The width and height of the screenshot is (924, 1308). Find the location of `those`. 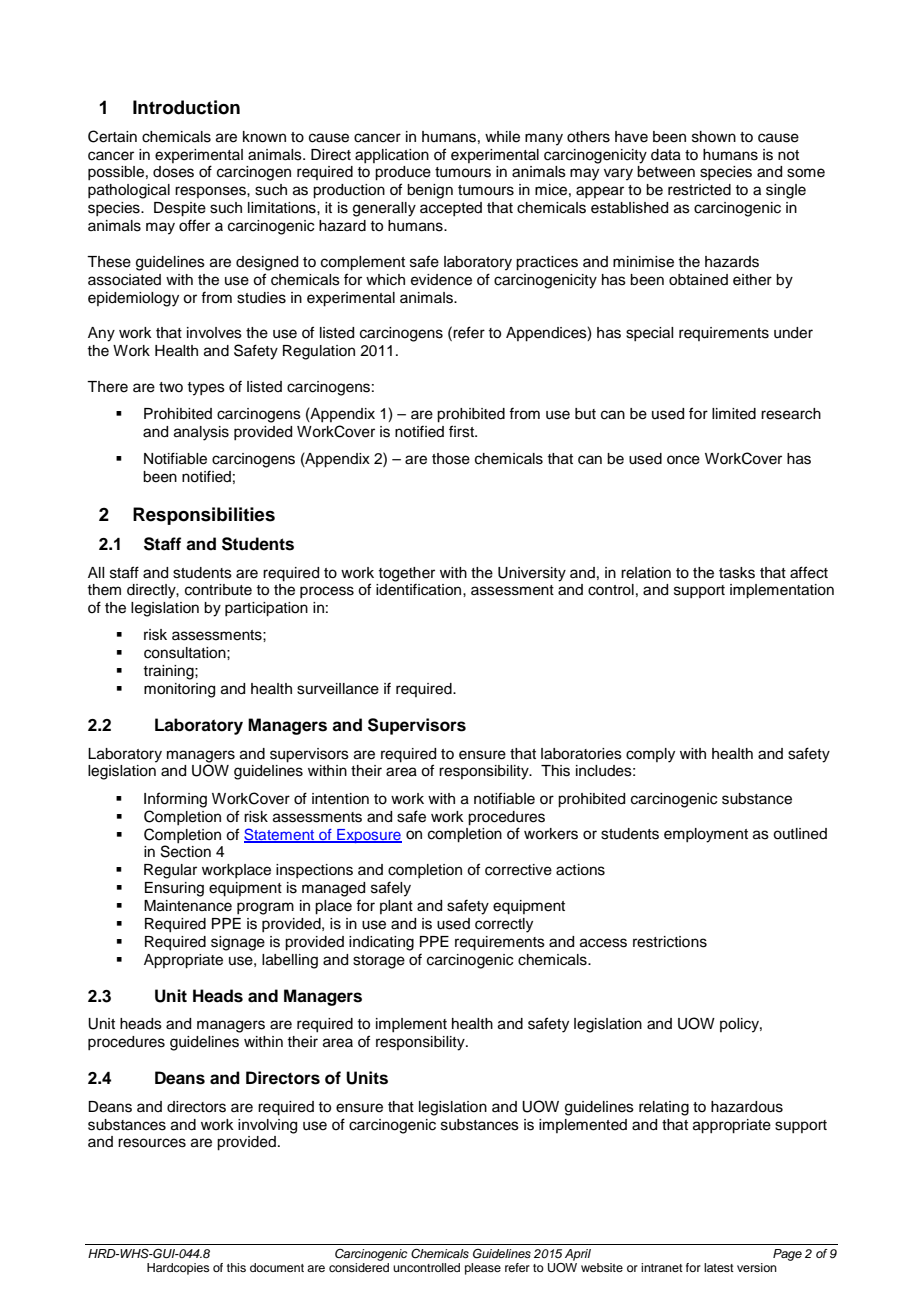

those is located at coordinates (451, 459).
